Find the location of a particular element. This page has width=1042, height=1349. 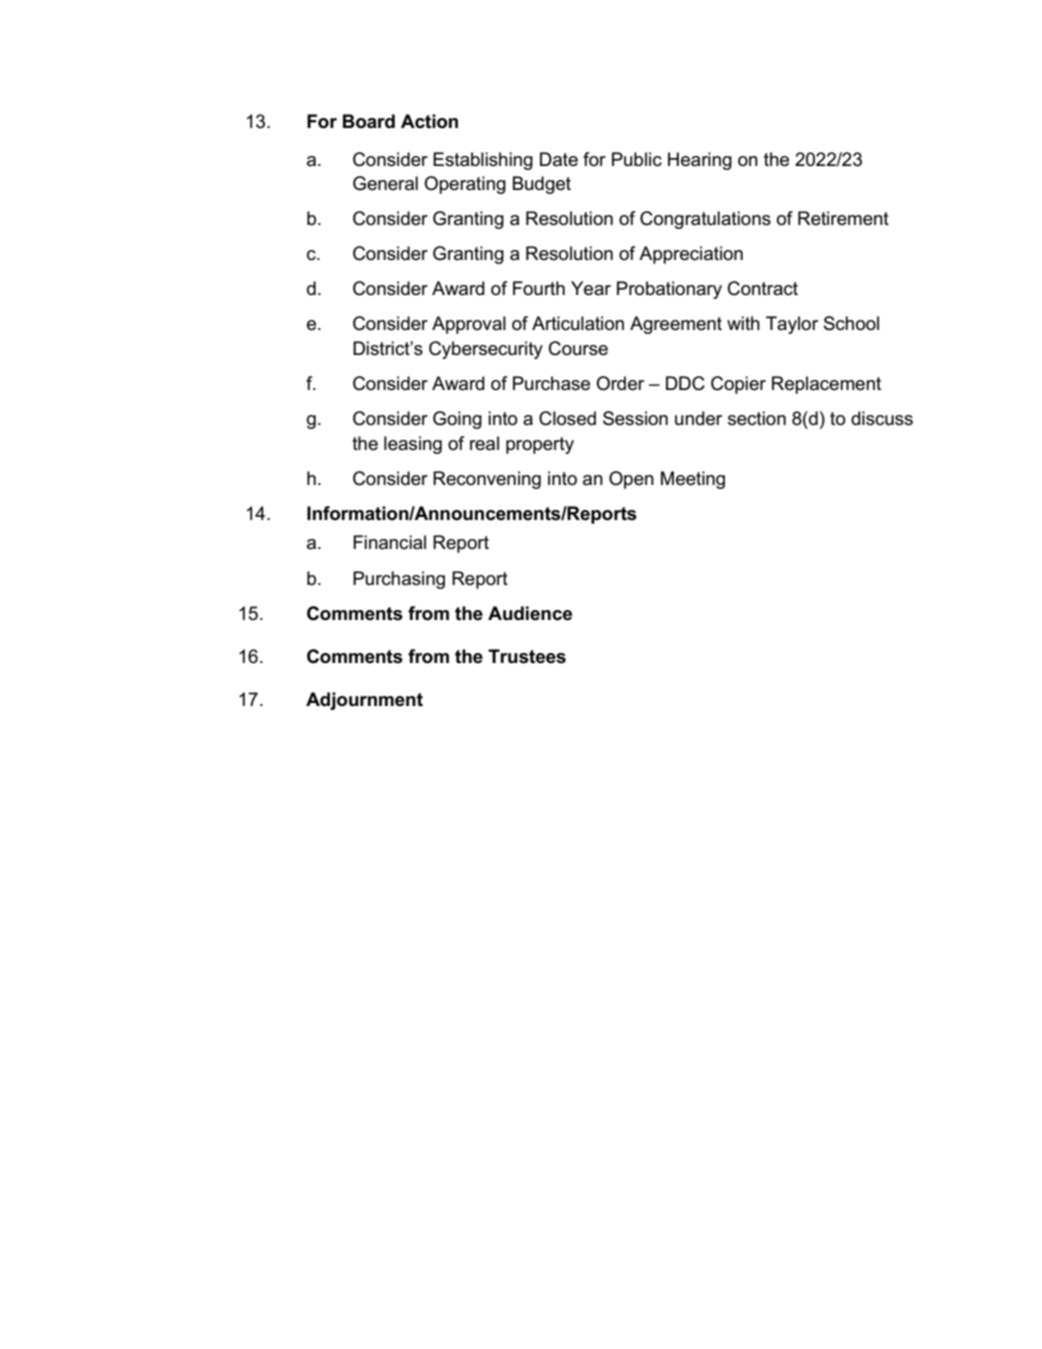

Public is located at coordinates (637, 159).
